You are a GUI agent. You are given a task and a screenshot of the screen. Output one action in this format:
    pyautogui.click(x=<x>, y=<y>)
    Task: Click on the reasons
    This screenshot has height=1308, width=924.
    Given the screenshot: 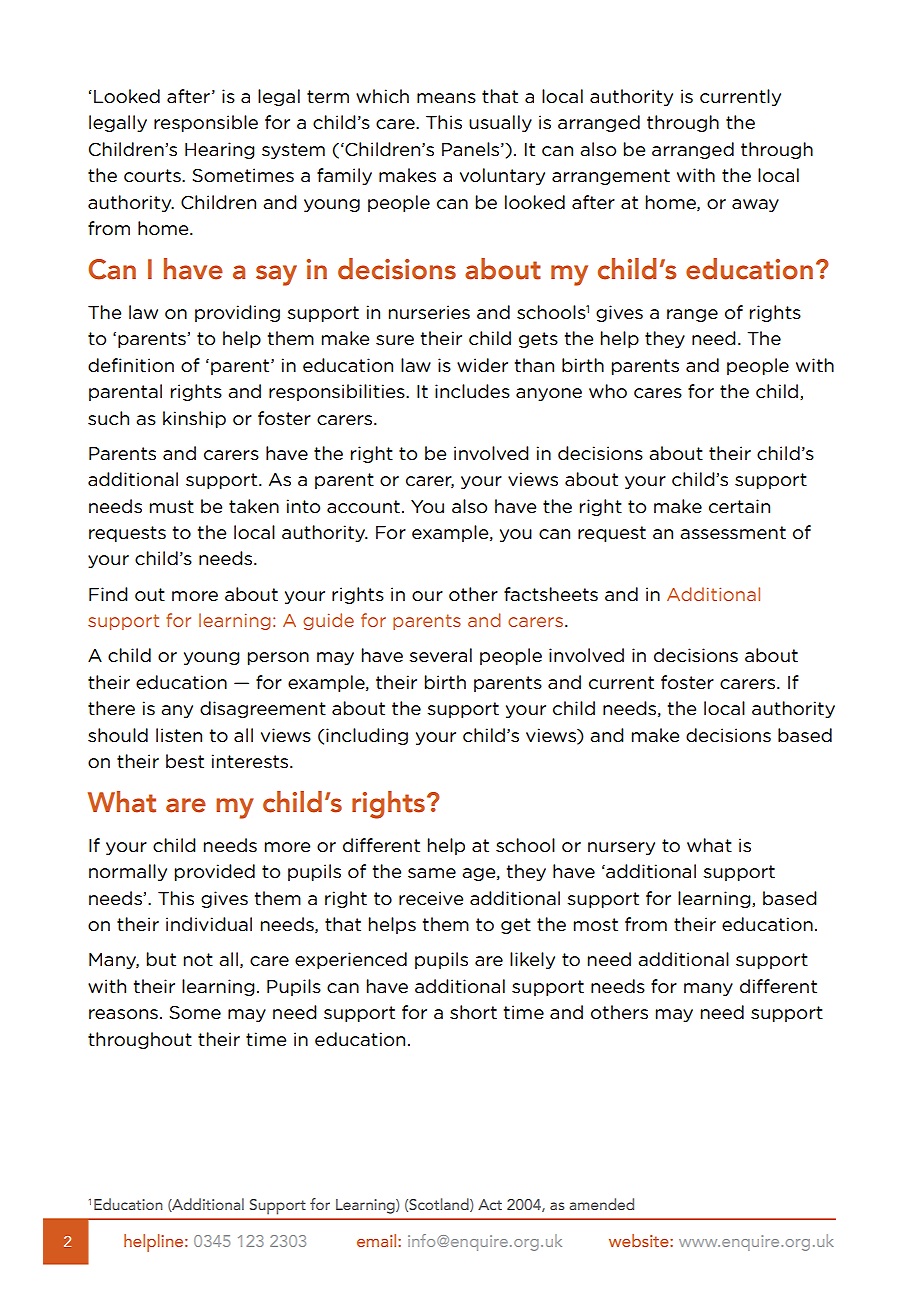 What is the action you would take?
    pyautogui.click(x=123, y=1014)
